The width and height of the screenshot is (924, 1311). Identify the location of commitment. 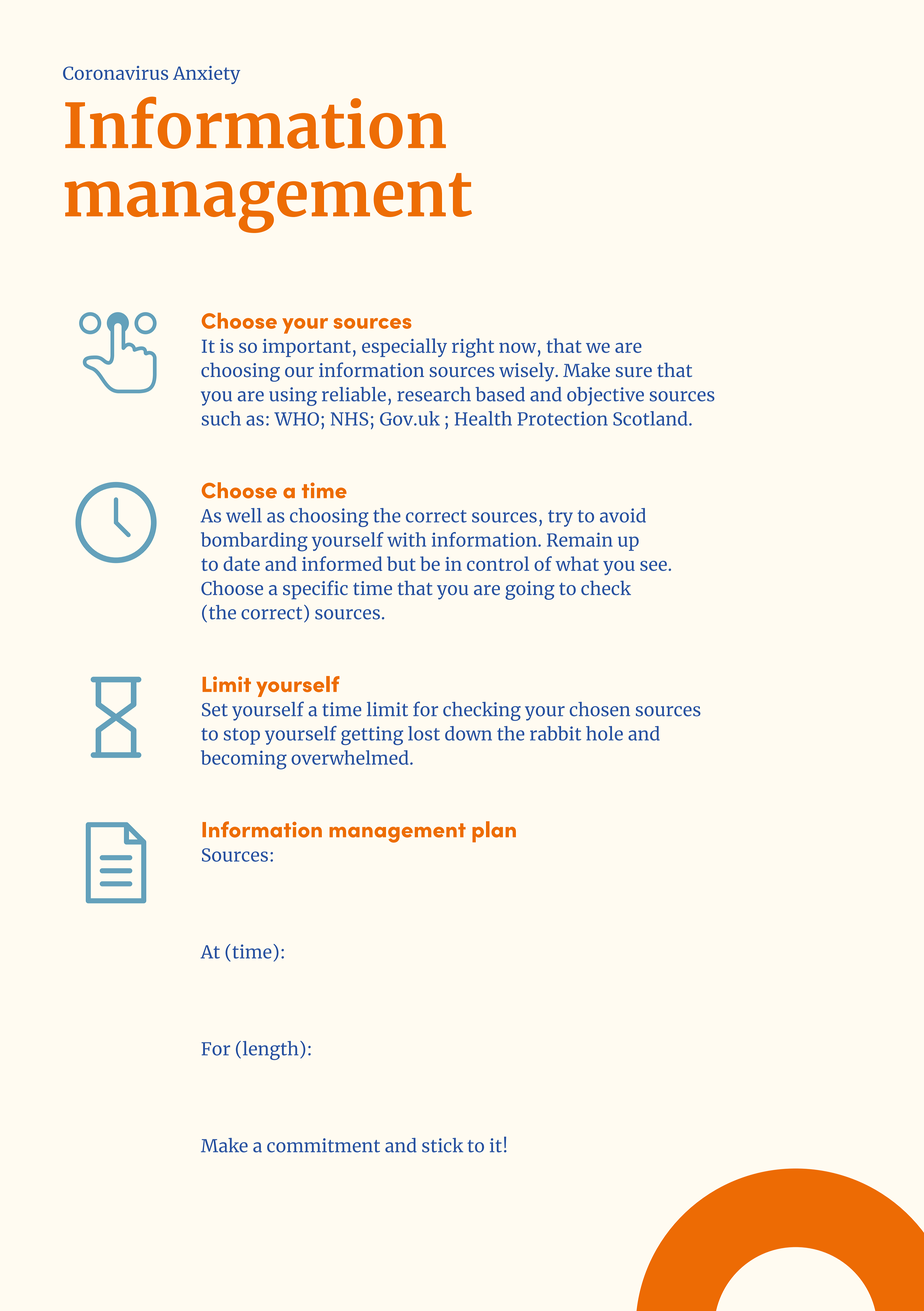
(323, 1145).
